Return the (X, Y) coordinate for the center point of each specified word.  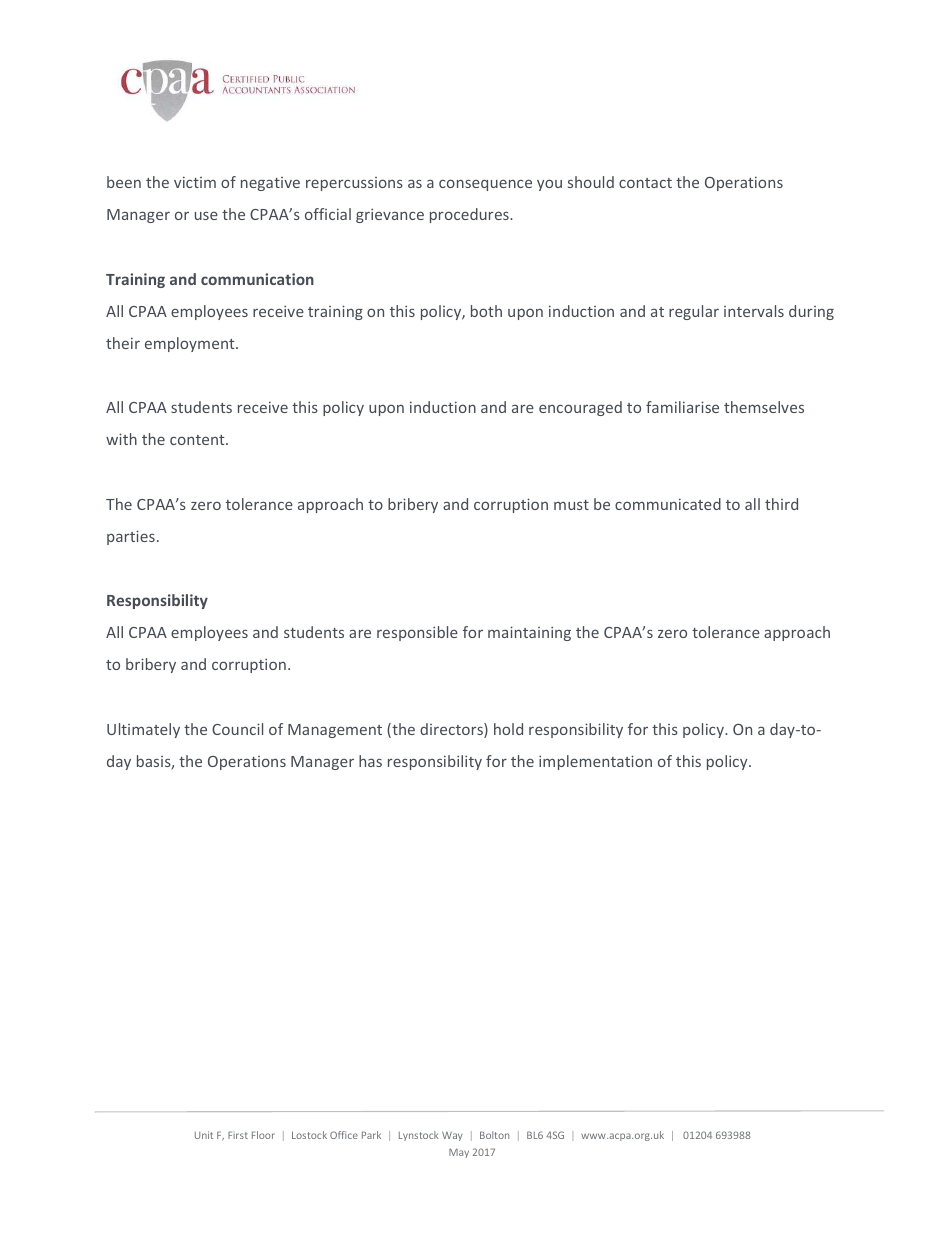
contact (645, 183)
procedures (470, 215)
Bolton (494, 1135)
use (206, 216)
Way (452, 1136)
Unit (204, 1135)
